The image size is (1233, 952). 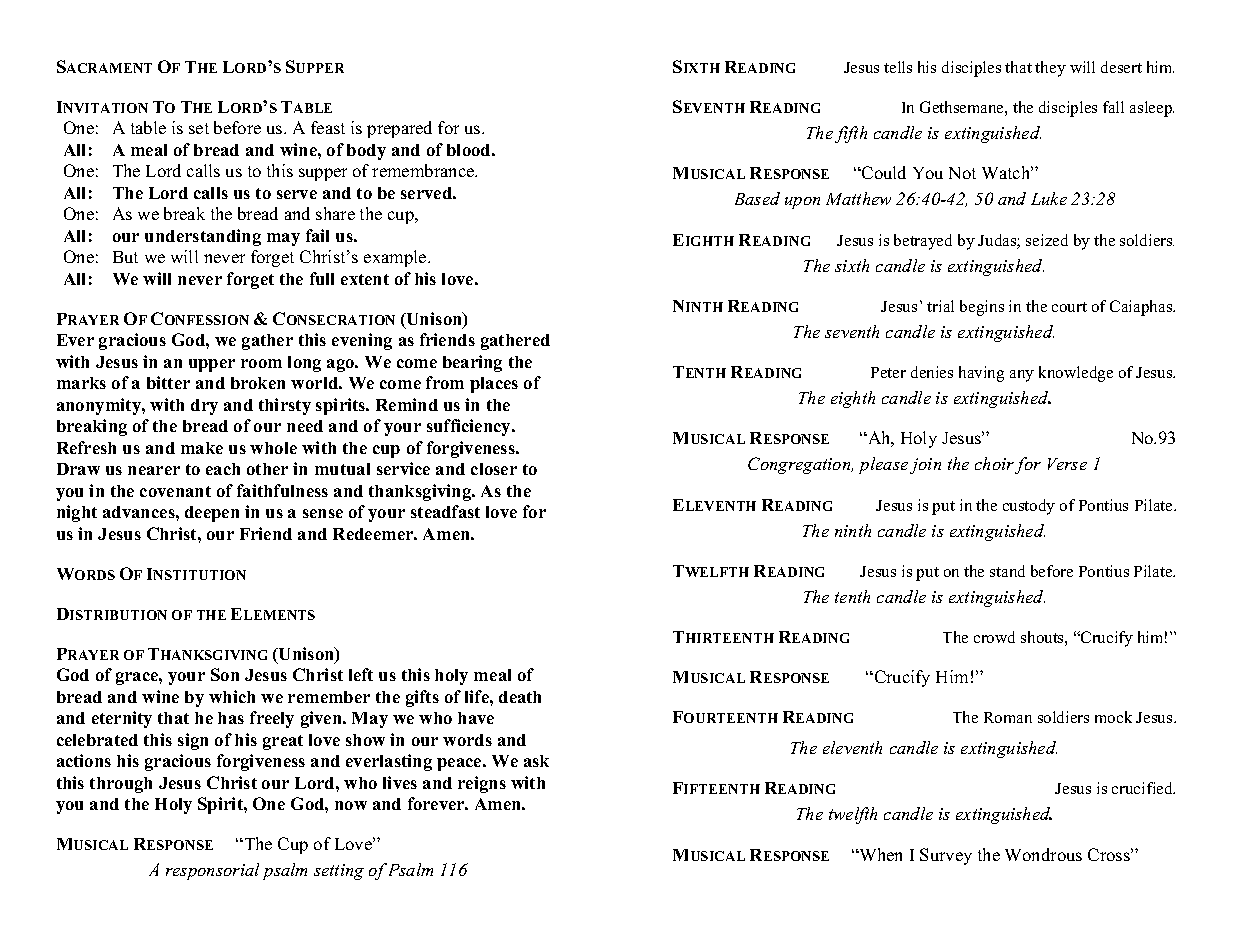 I want to click on they, so click(x=1050, y=69).
